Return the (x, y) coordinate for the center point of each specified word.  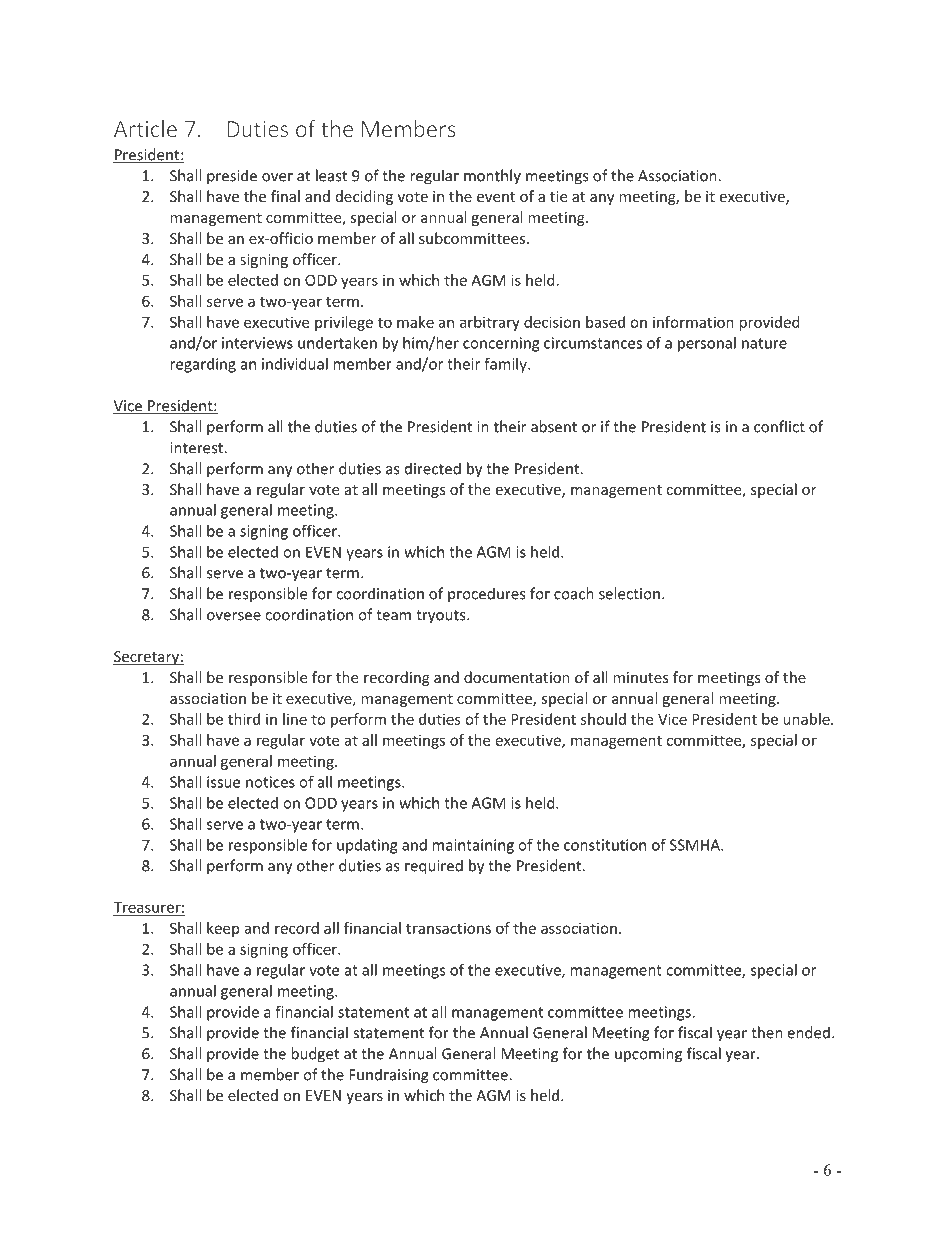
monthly (492, 177)
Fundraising (389, 1076)
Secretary (147, 658)
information (693, 322)
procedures (486, 595)
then (767, 1032)
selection (629, 593)
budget (315, 1055)
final (285, 196)
